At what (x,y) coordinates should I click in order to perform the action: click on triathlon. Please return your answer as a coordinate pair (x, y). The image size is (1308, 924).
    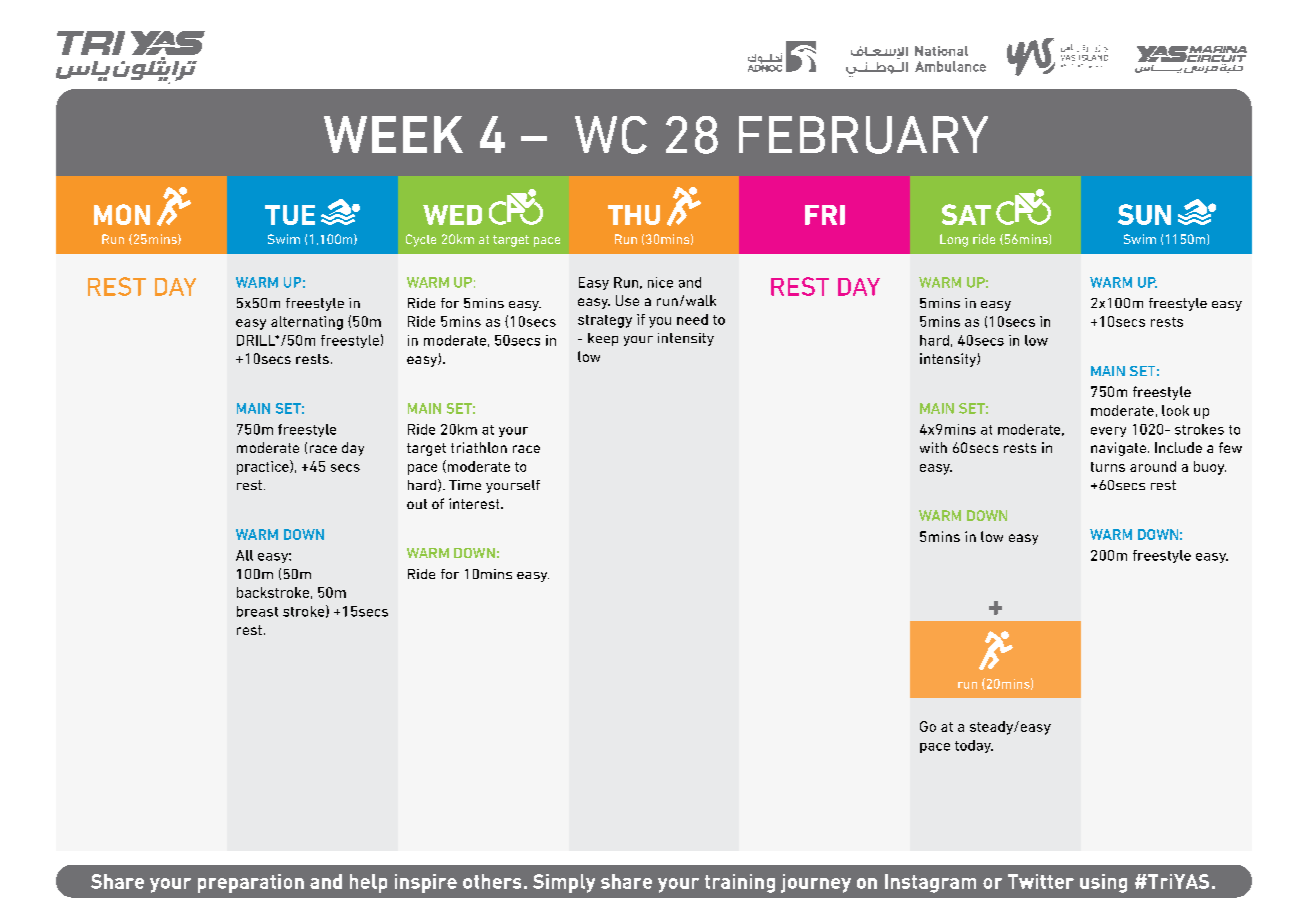
    Looking at the image, I should click on (479, 447).
